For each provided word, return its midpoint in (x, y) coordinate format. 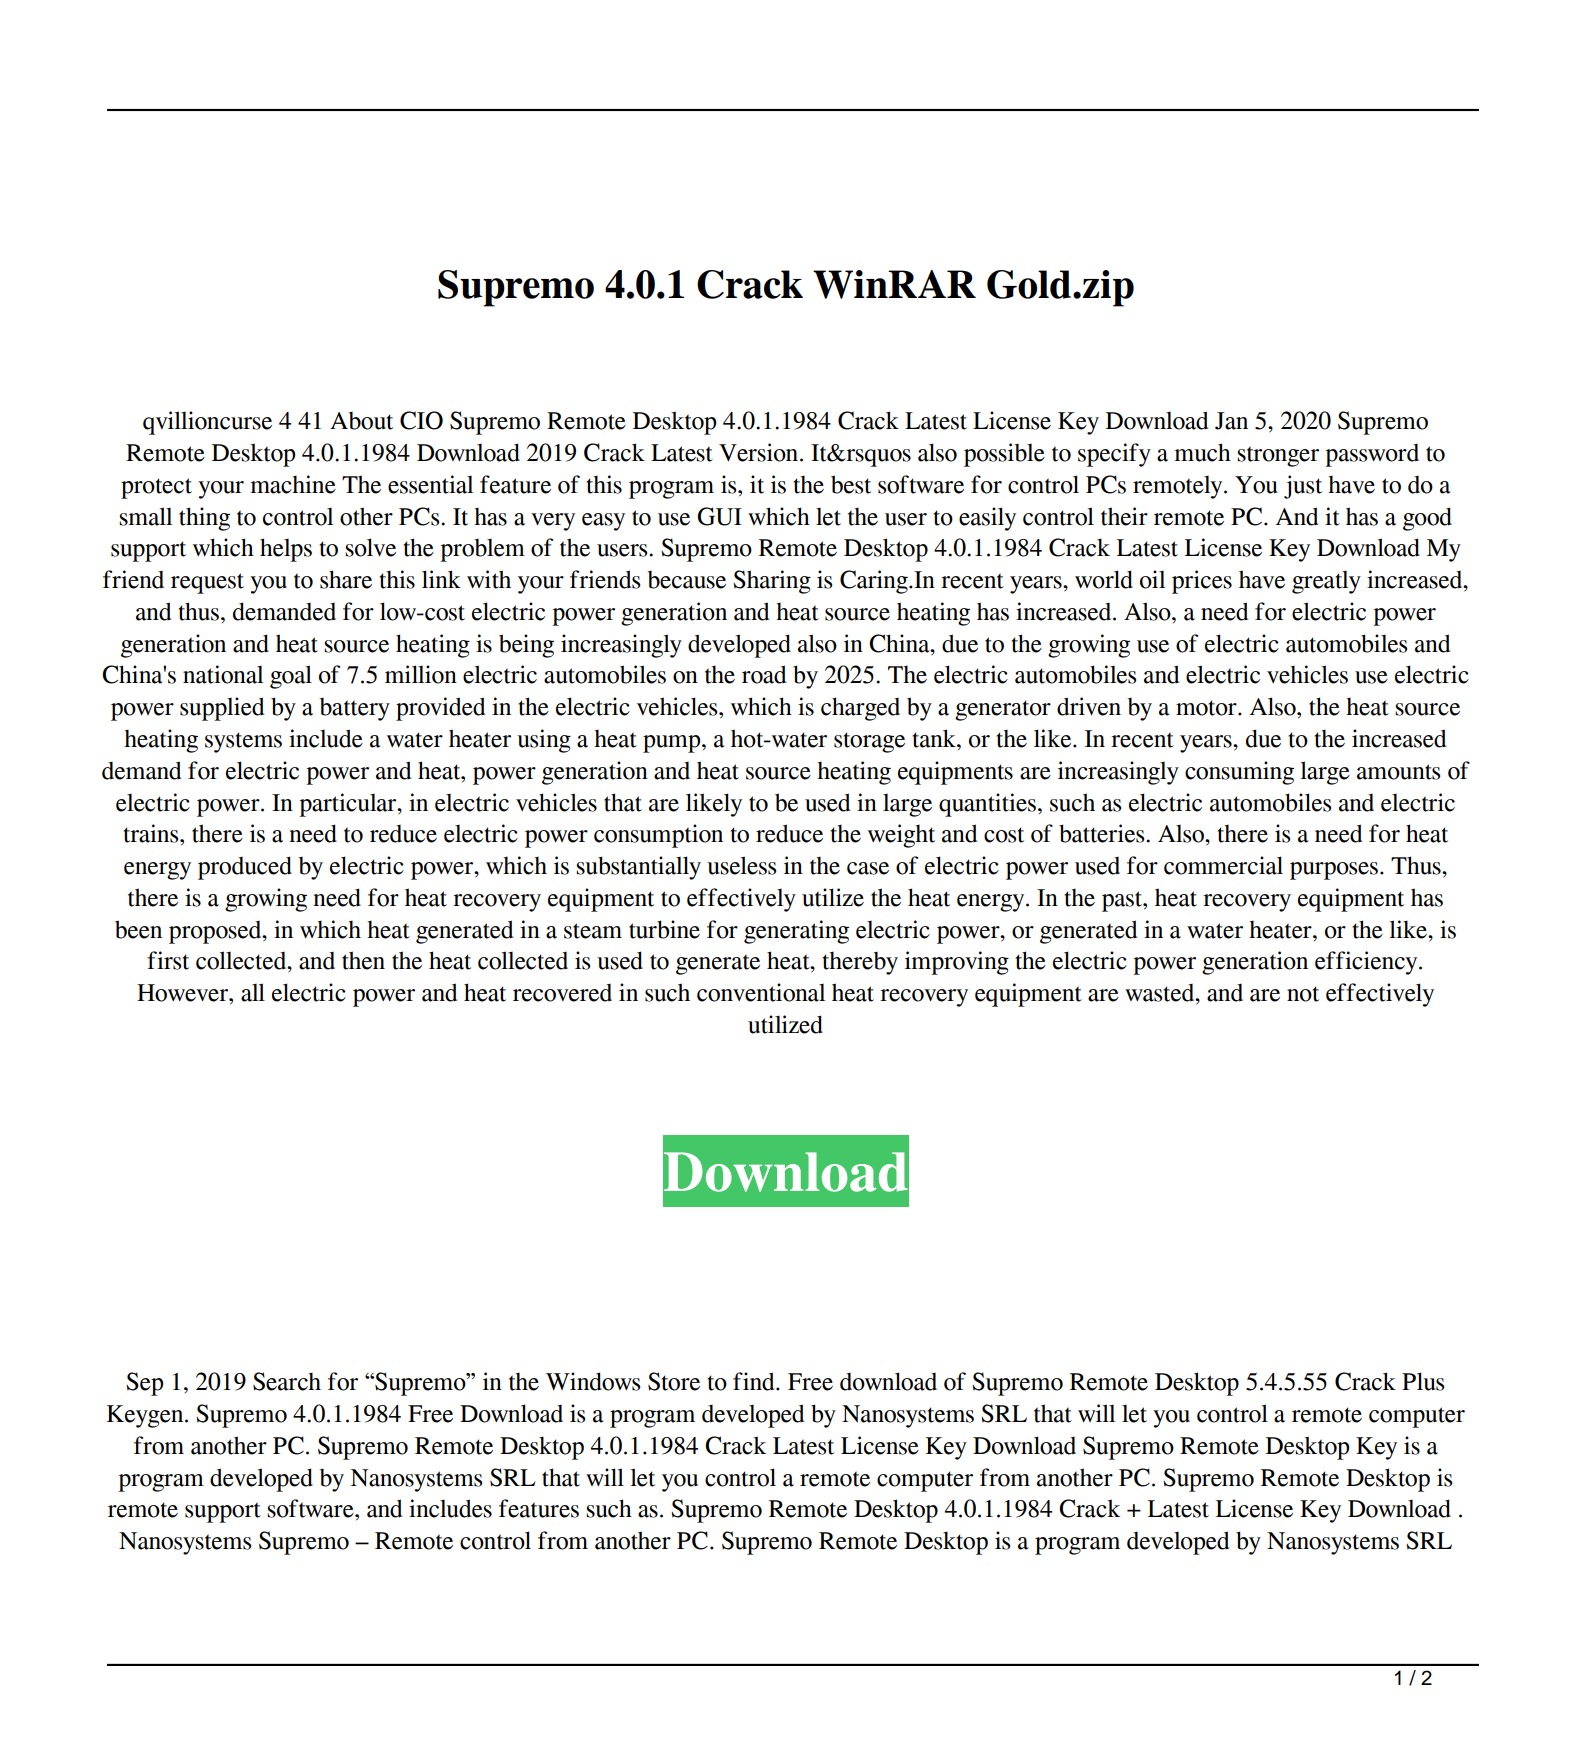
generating (796, 932)
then (363, 960)
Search (287, 1381)
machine (293, 484)
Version (760, 452)
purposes (1334, 871)
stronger (1278, 456)
